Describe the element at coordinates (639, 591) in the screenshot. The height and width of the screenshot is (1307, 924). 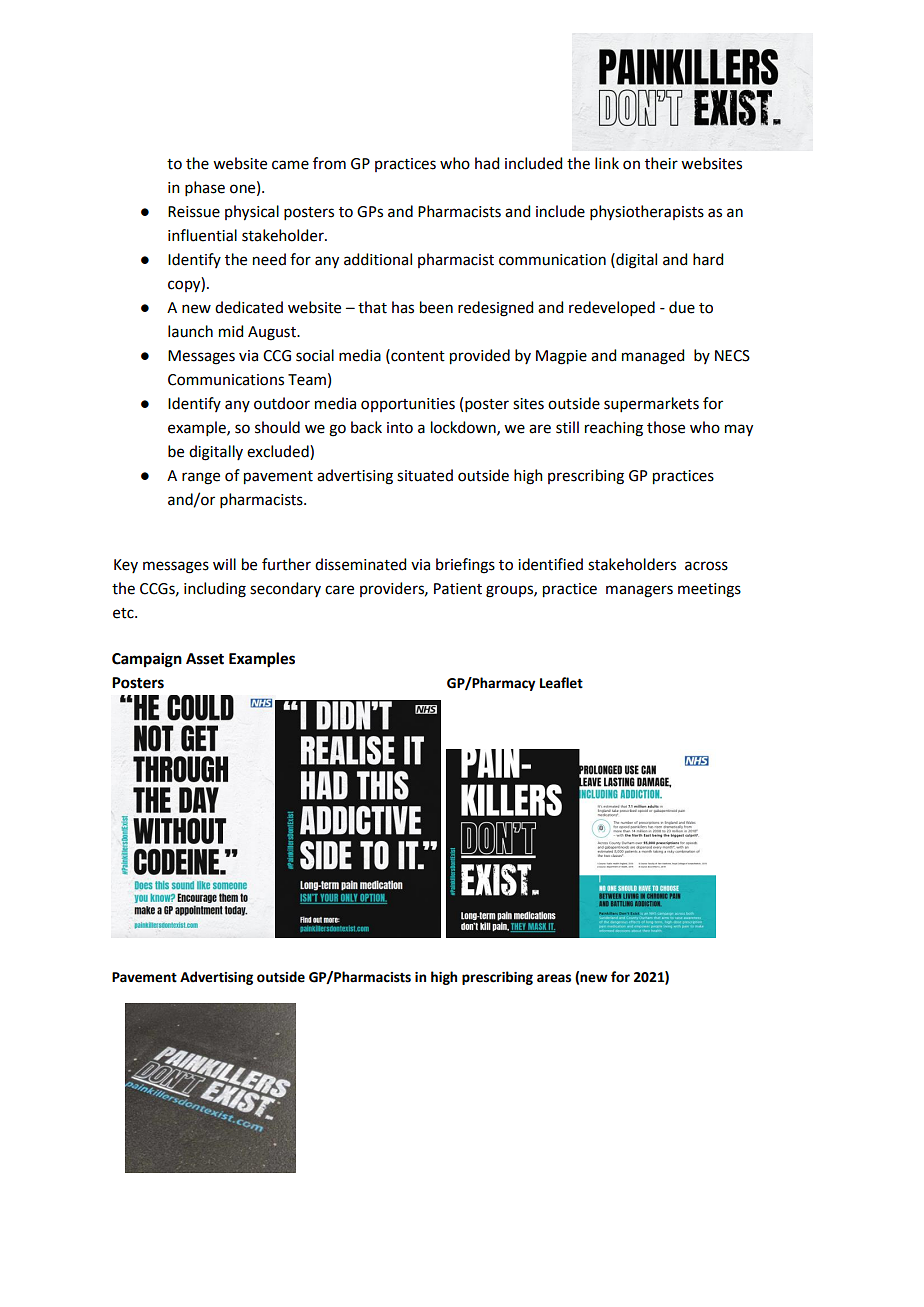
I see `managers` at that location.
